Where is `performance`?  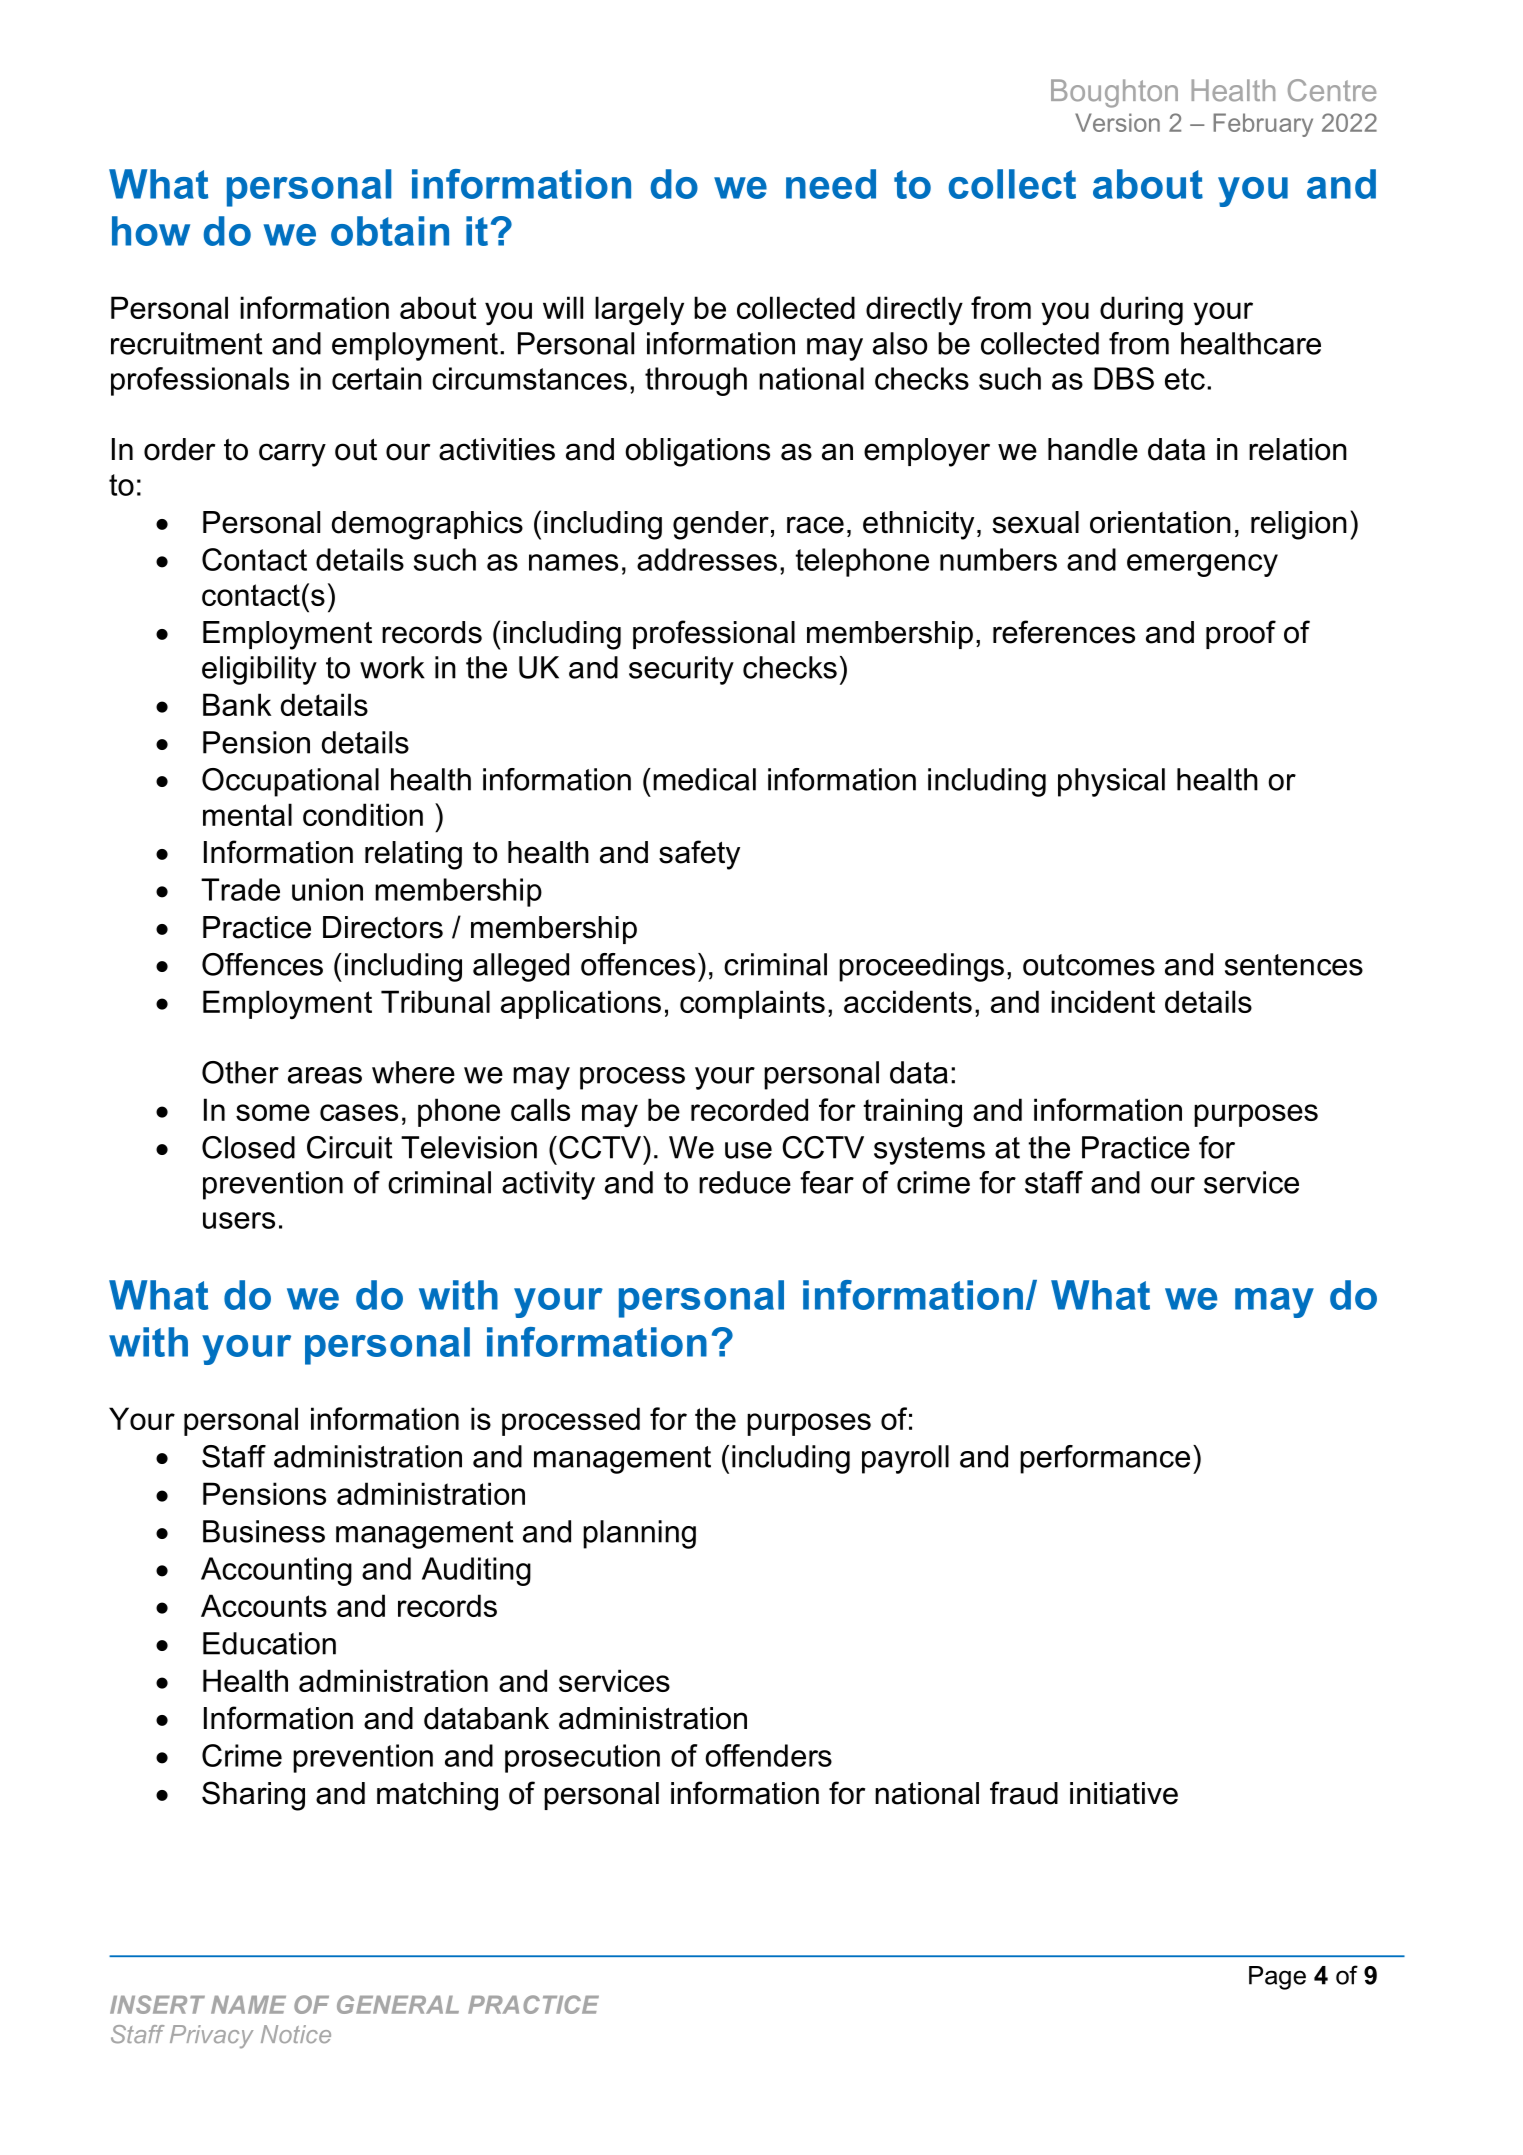
performance is located at coordinates (1105, 1459).
